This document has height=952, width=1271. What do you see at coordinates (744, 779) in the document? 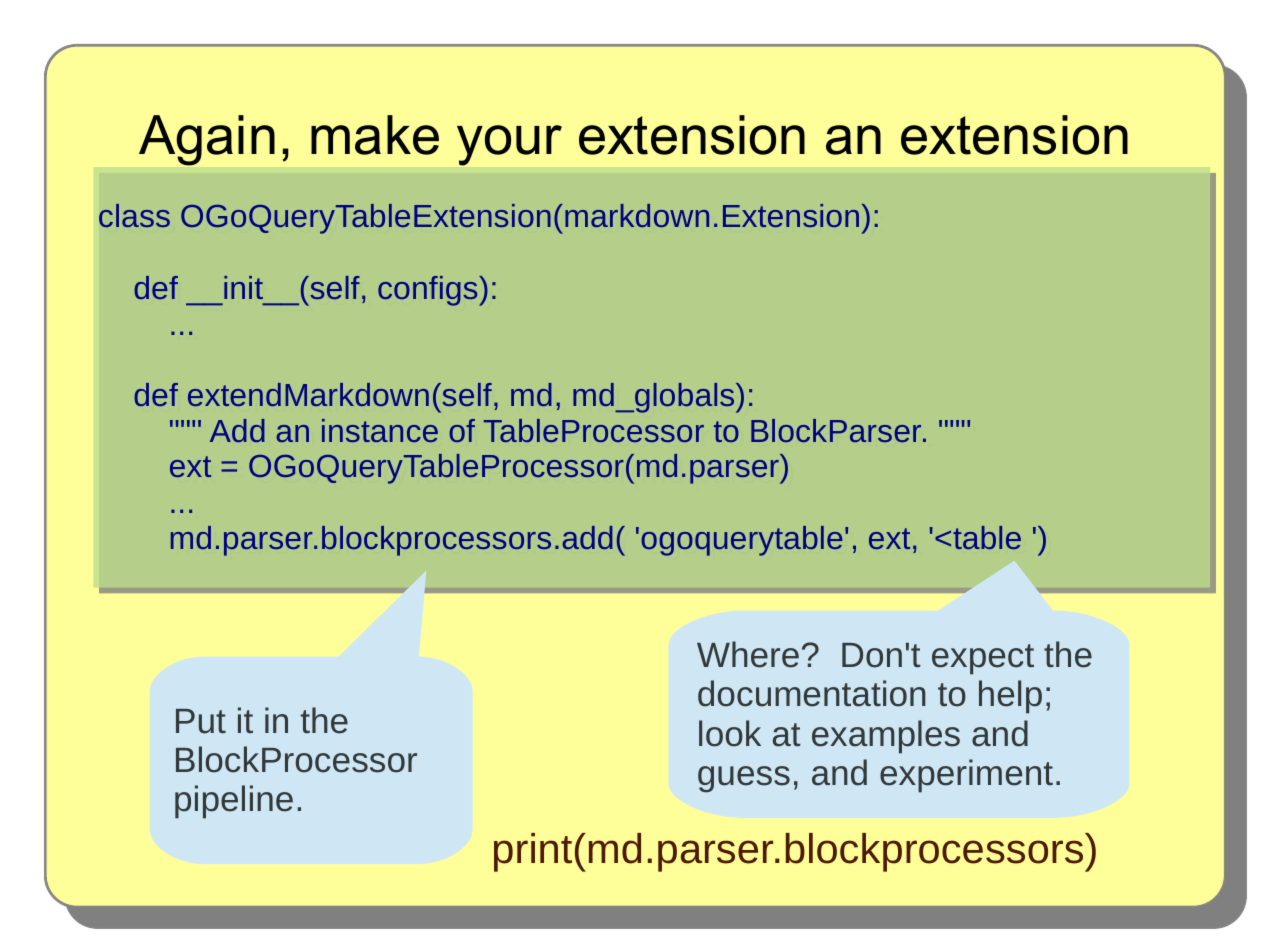
I see `guess` at bounding box center [744, 779].
